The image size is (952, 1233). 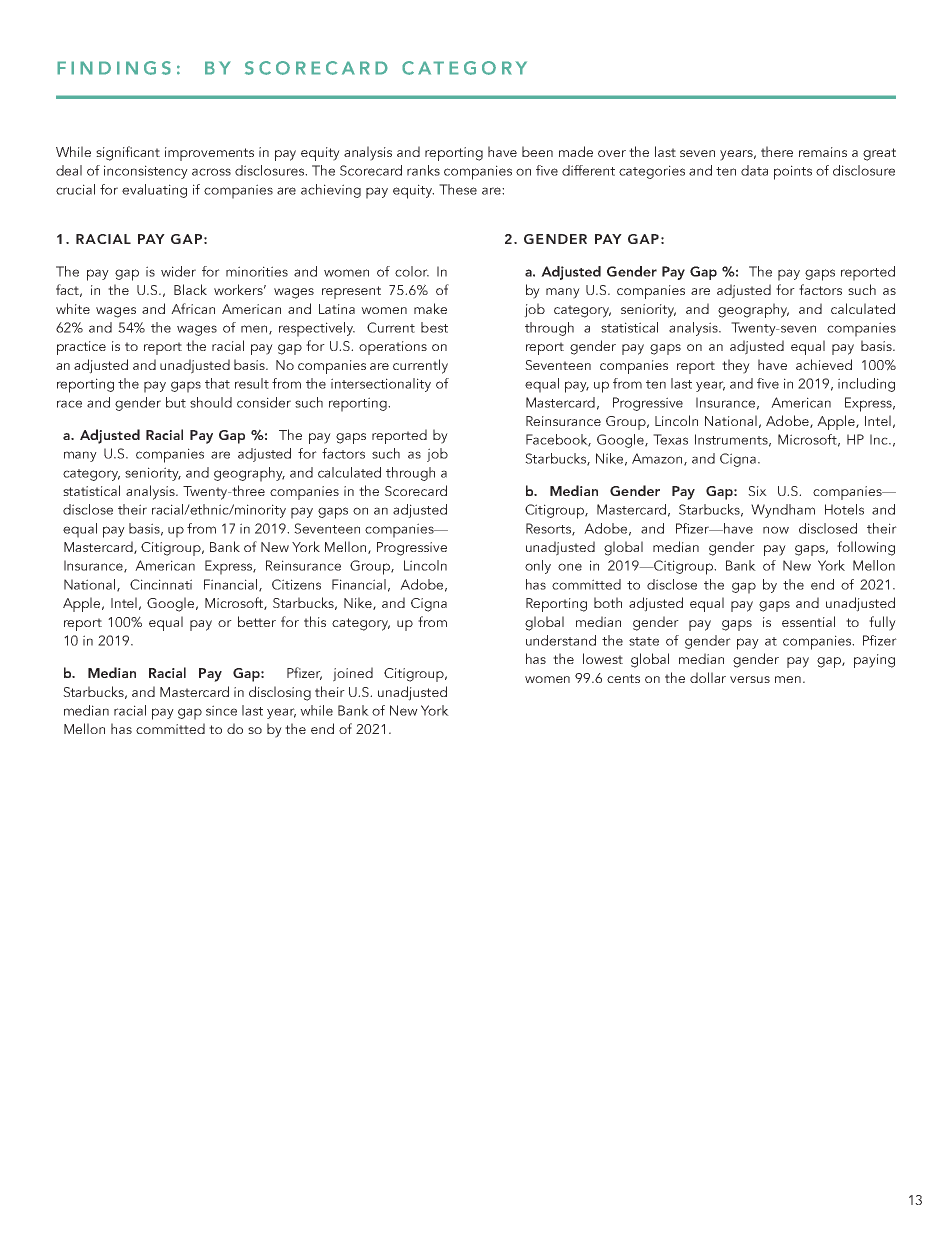 What do you see at coordinates (549, 529) in the image?
I see `Resorts` at bounding box center [549, 529].
